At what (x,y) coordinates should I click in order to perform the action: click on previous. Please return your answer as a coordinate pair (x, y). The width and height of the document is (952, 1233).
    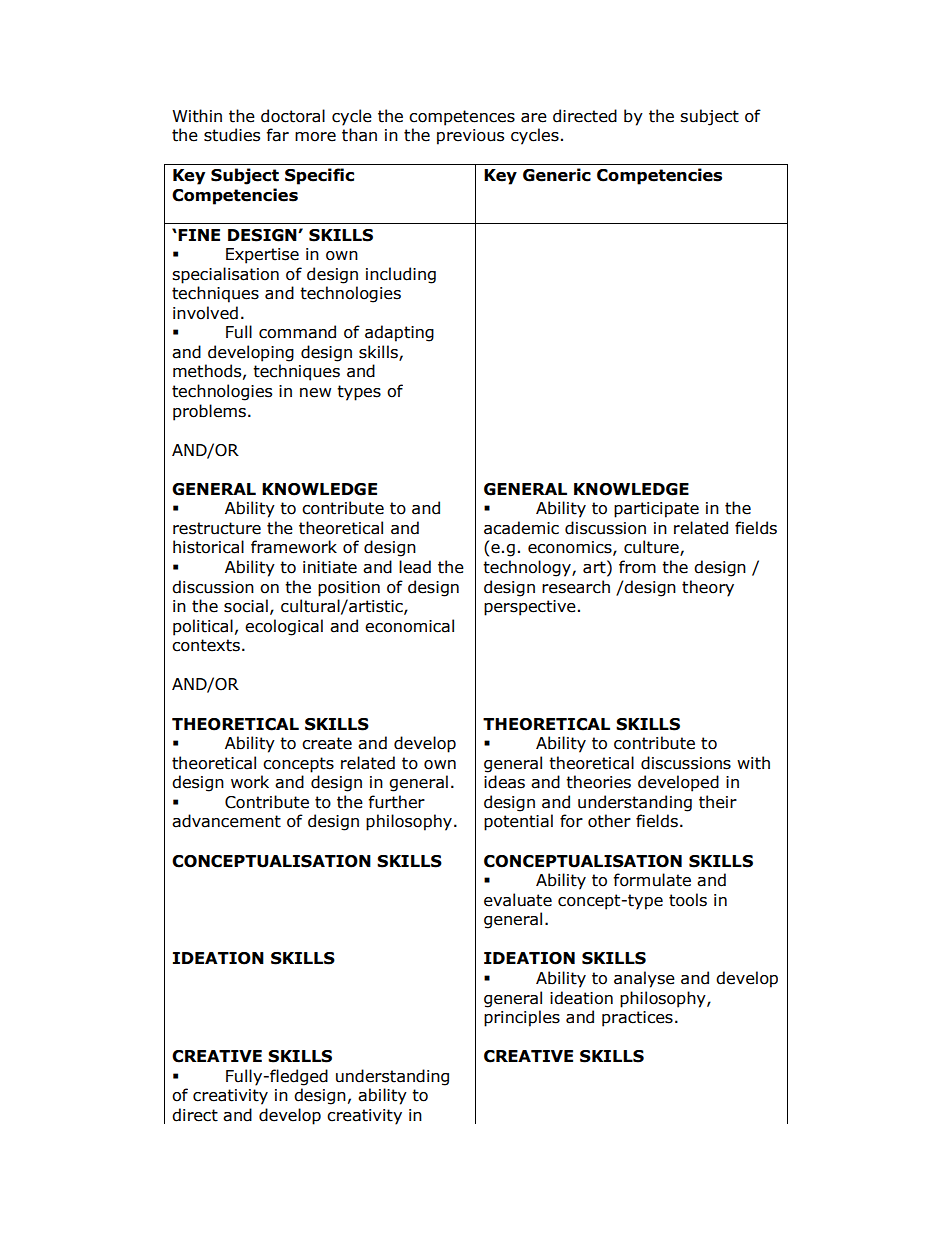
    Looking at the image, I should click on (470, 137).
